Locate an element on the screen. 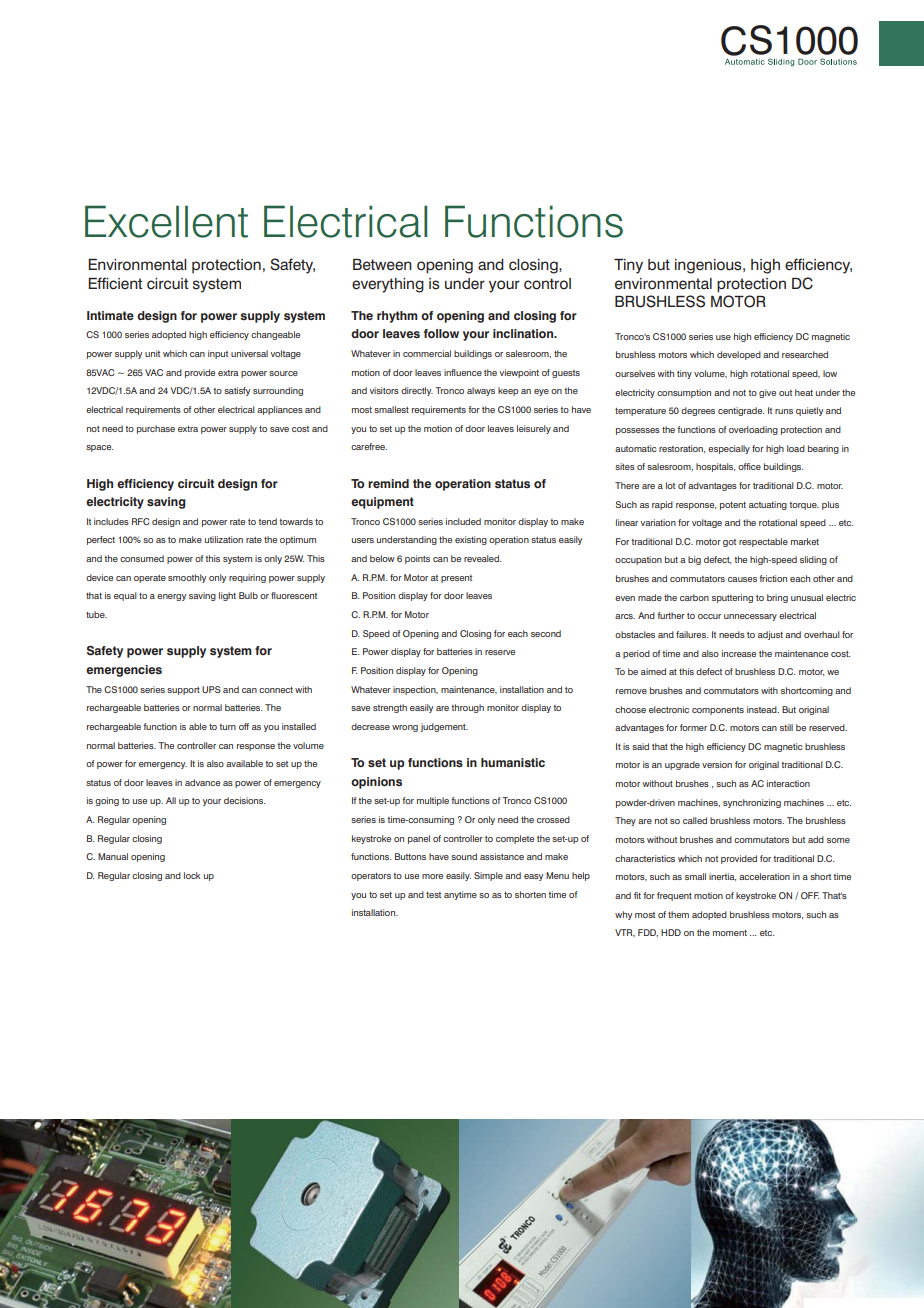 The height and width of the screenshot is (1308, 924). causes is located at coordinates (742, 579).
